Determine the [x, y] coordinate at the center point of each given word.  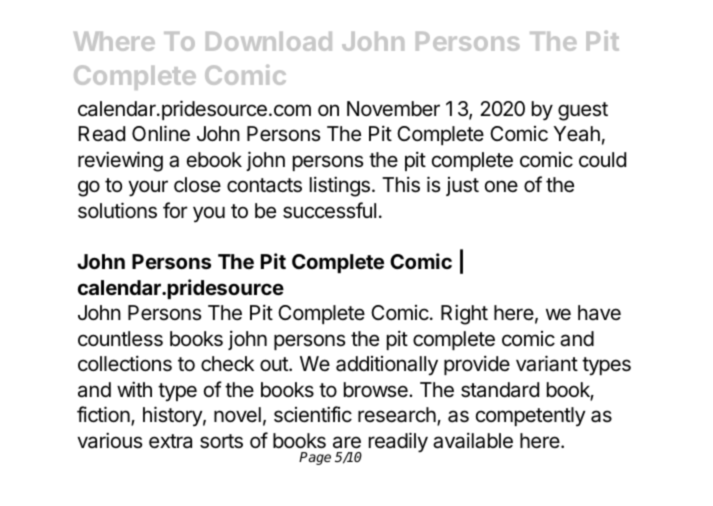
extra [170, 441]
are [347, 442]
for [175, 210]
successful [329, 210]
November [393, 108]
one [501, 186]
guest [583, 111]
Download [269, 41]
